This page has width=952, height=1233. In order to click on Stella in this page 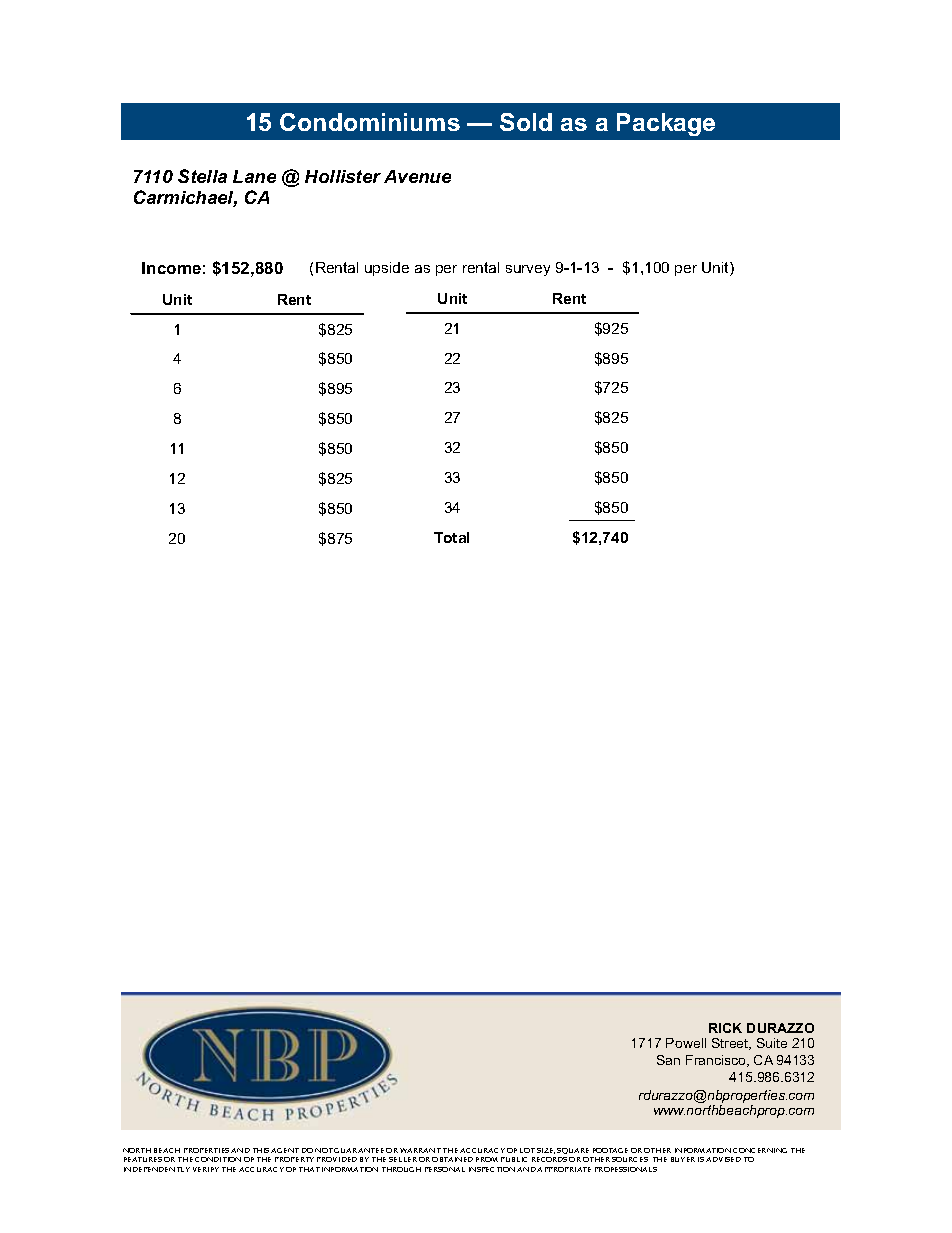, I will do `click(202, 176)`.
